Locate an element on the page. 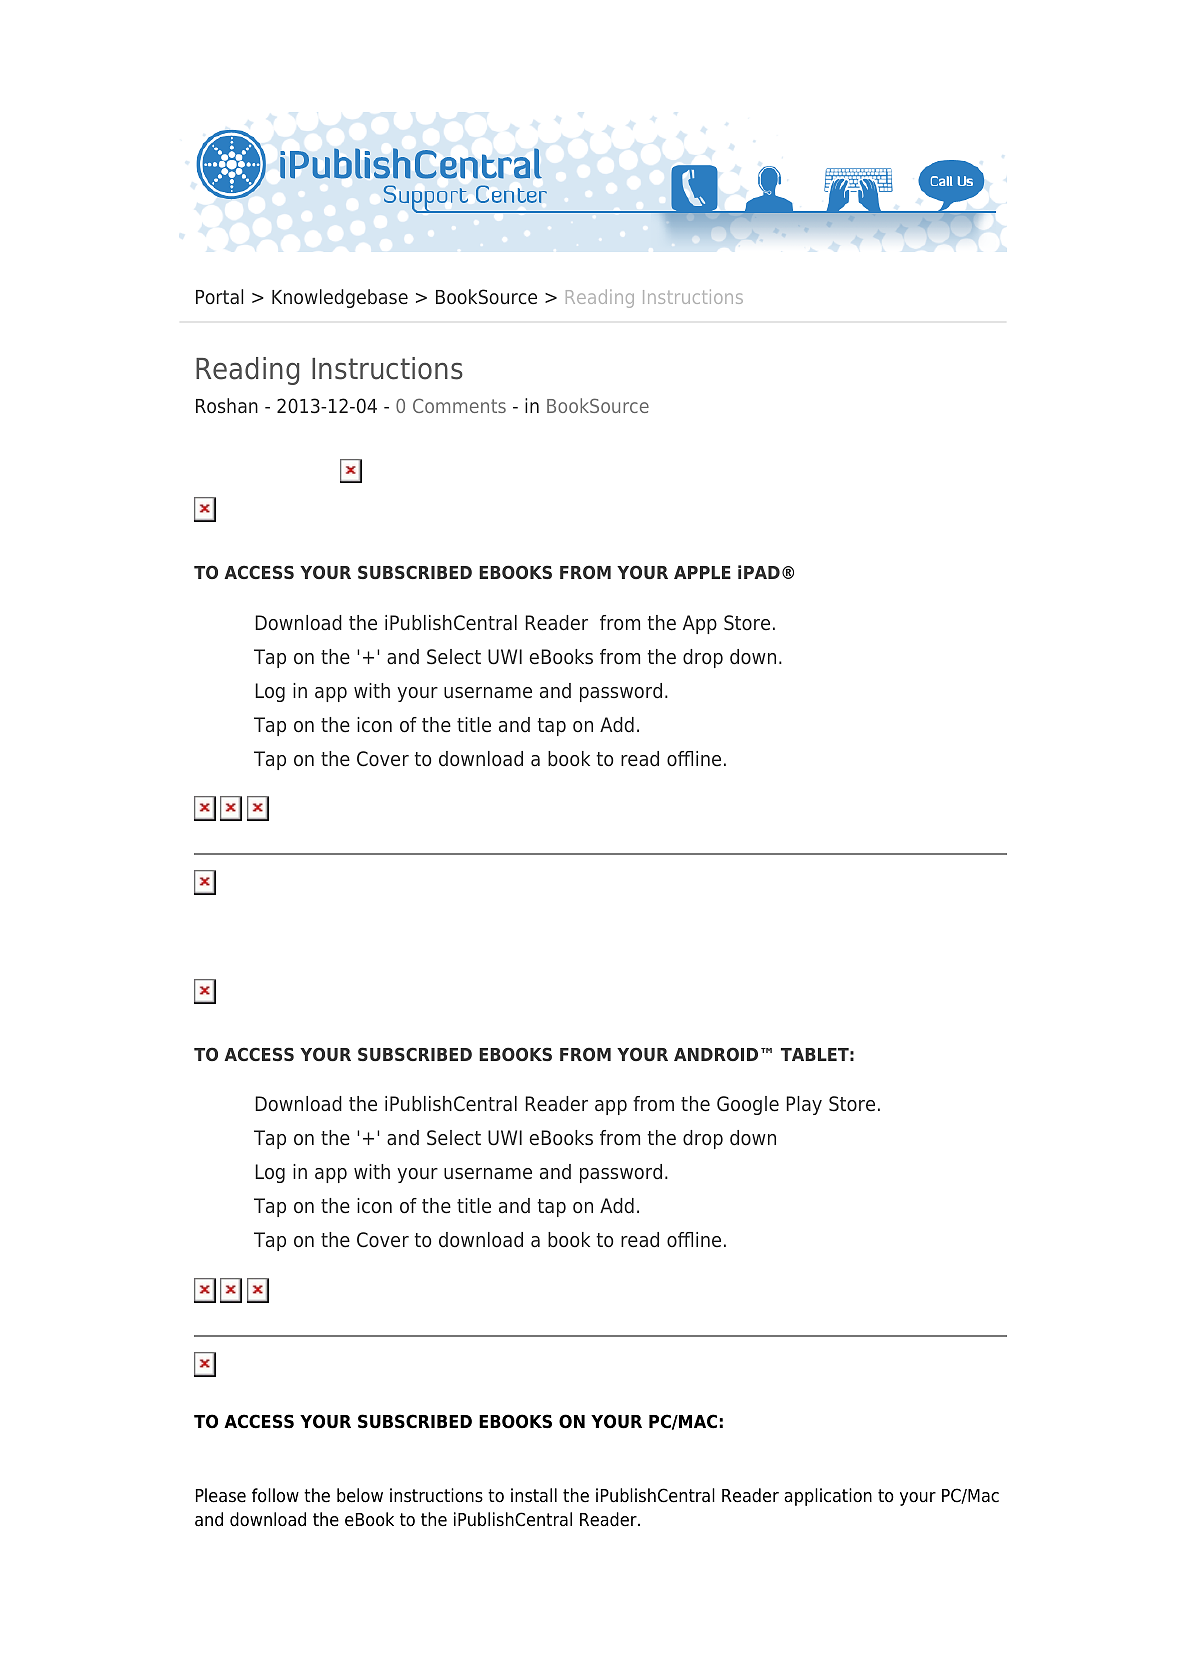 The width and height of the image is (1186, 1677). follow is located at coordinates (275, 1495).
